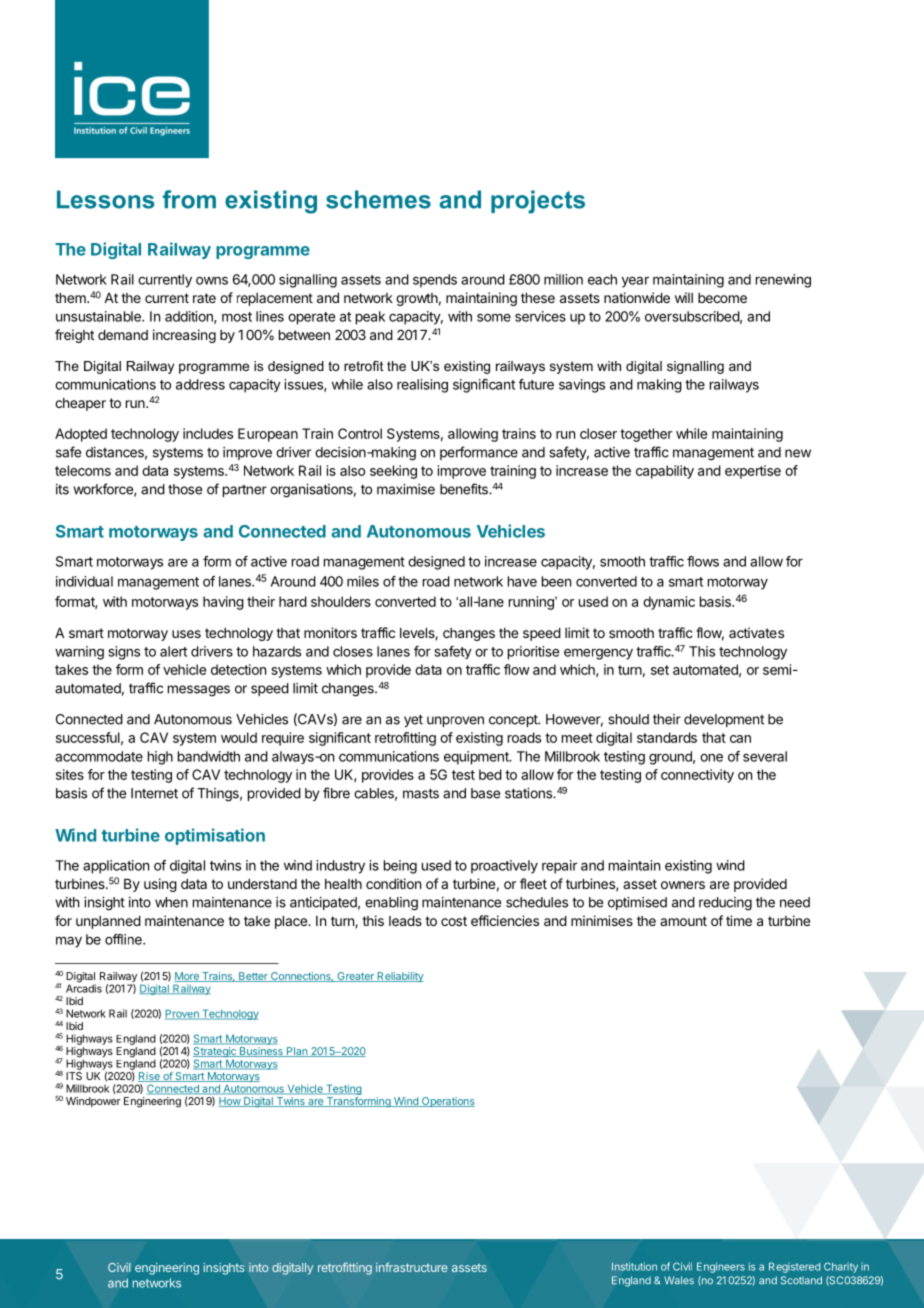  What do you see at coordinates (756, 632) in the document?
I see `activates` at bounding box center [756, 632].
